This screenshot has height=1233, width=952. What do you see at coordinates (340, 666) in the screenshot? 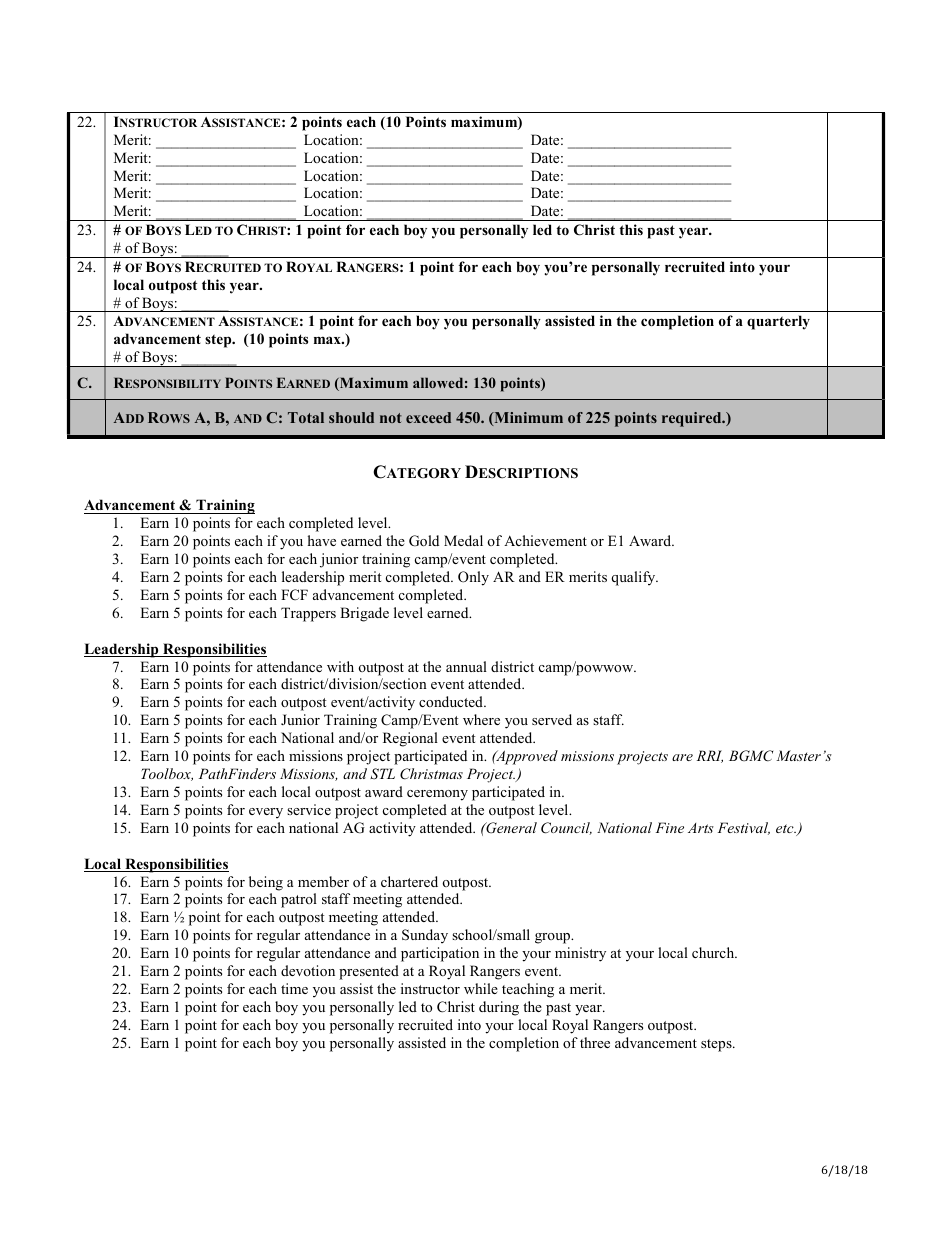
I see `with` at bounding box center [340, 666].
